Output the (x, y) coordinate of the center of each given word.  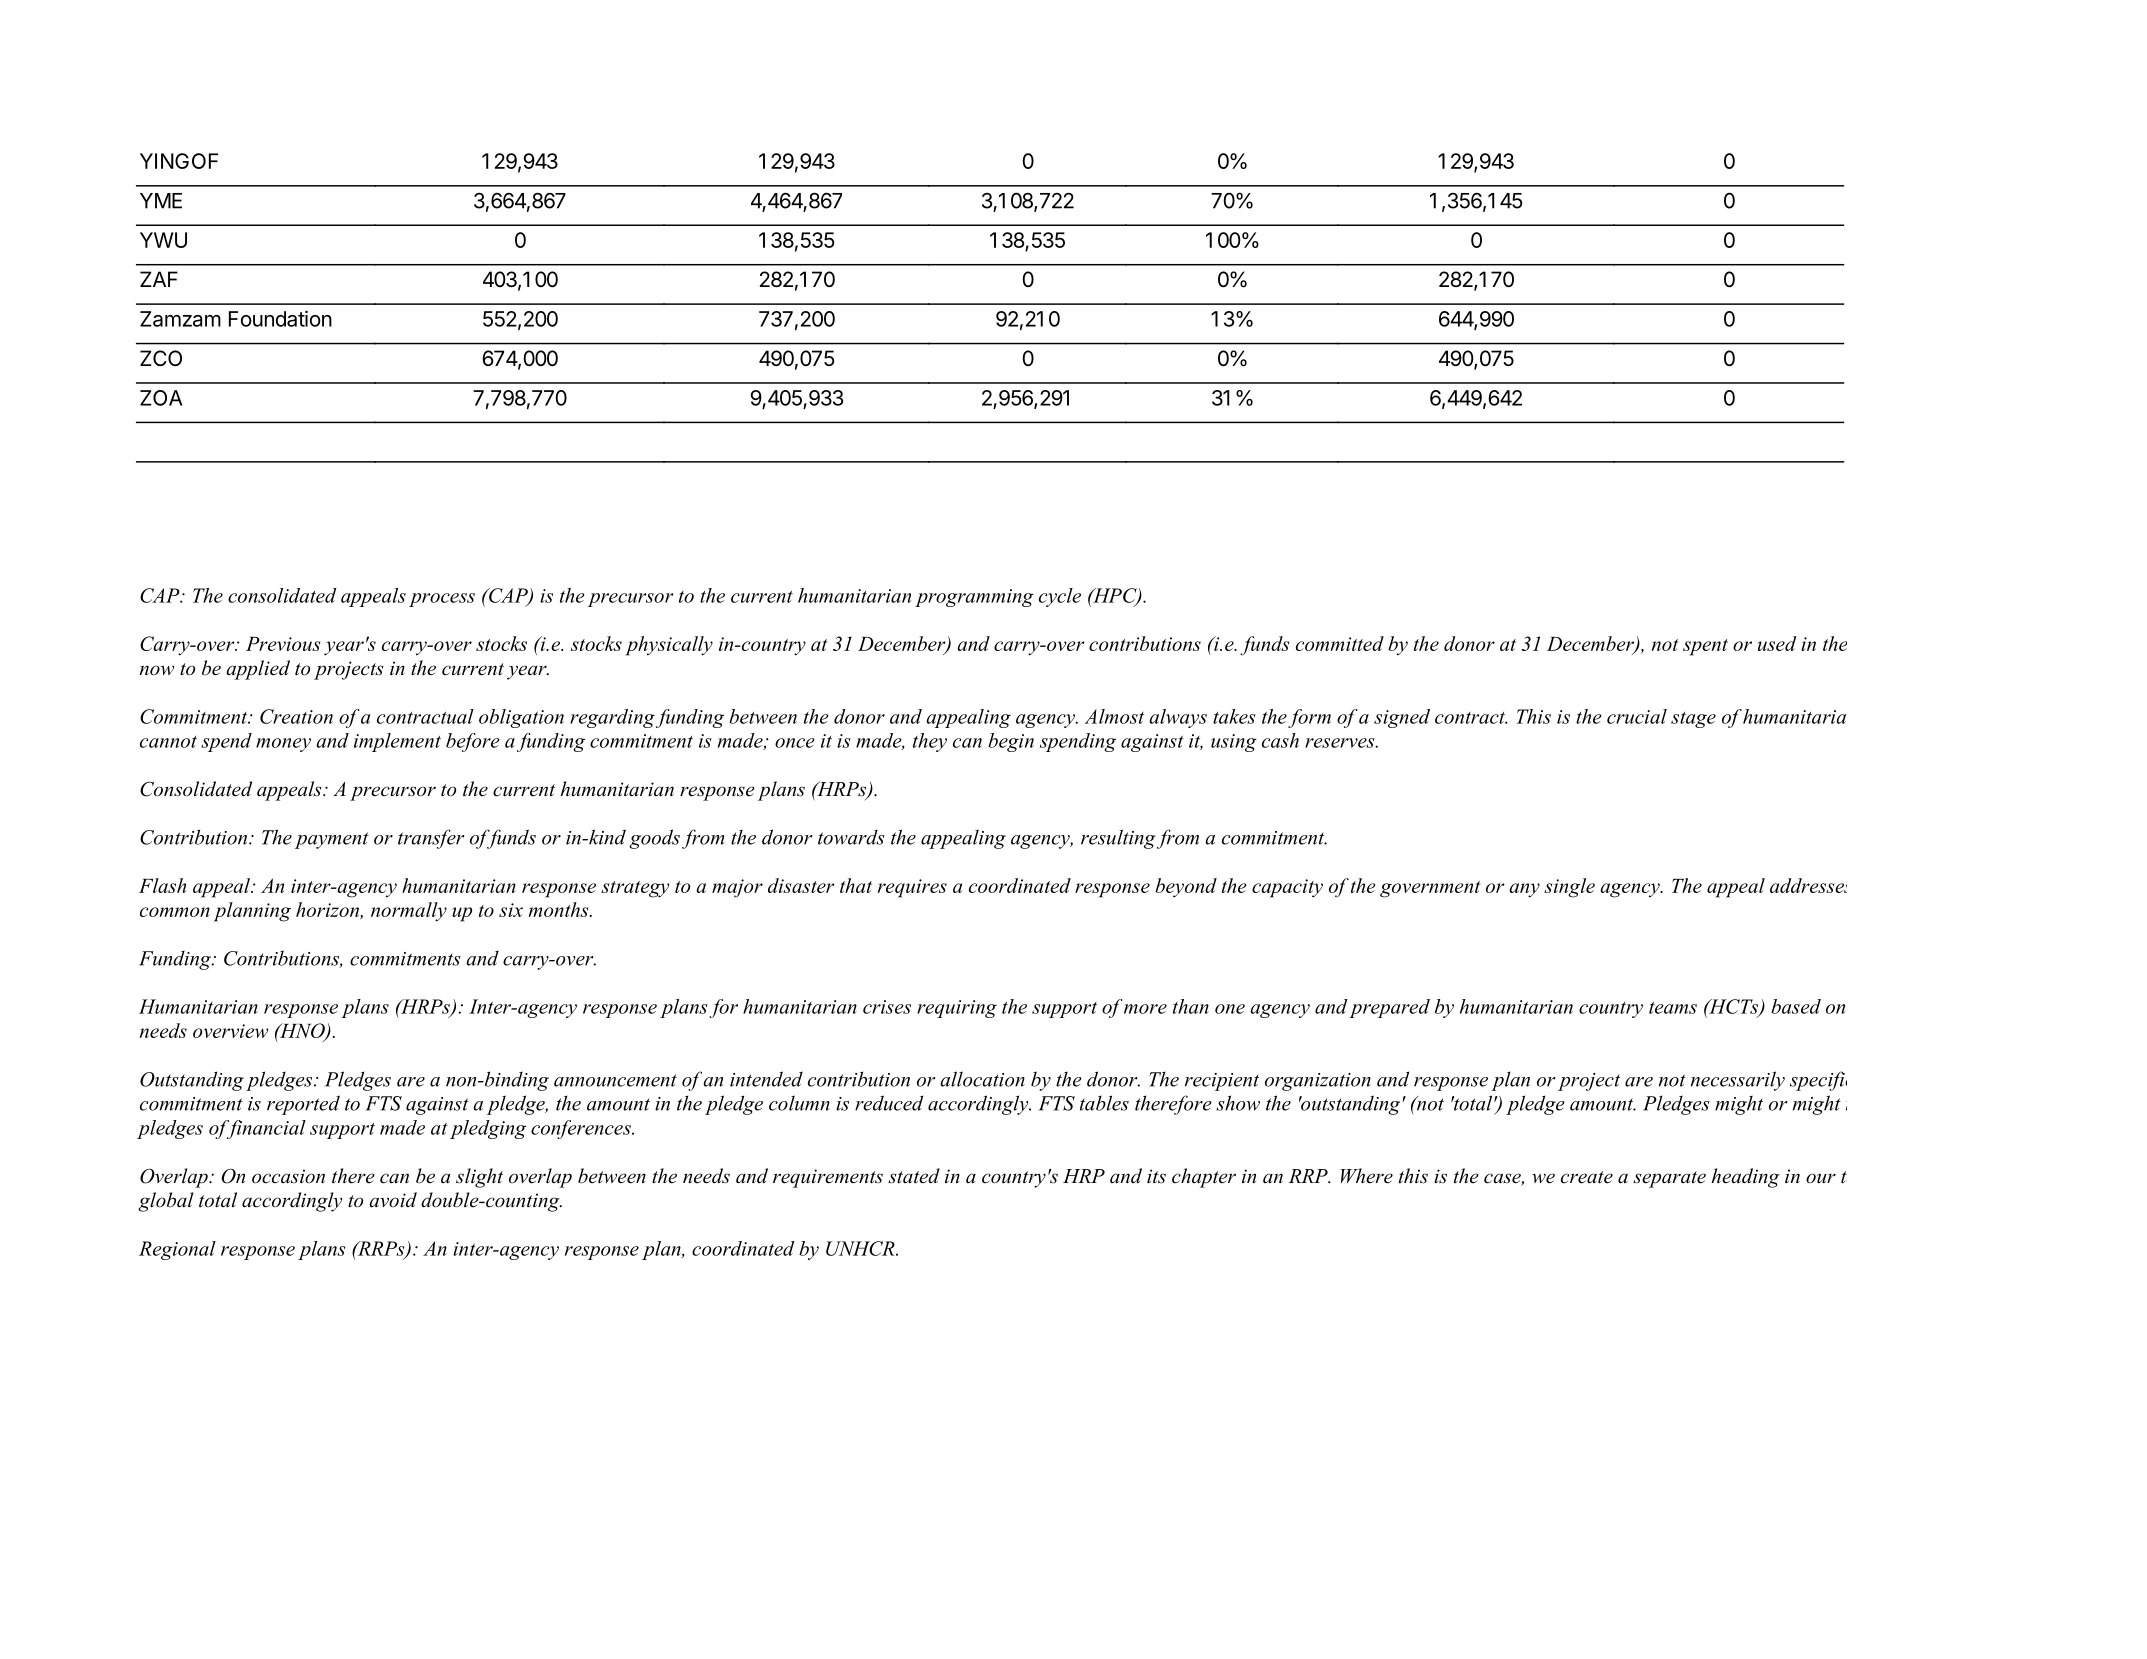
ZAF (159, 279)
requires (912, 888)
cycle (1060, 597)
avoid (393, 1200)
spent (1705, 647)
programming (974, 598)
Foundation (280, 318)
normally (409, 912)
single (1569, 888)
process (442, 600)
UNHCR (861, 1248)
